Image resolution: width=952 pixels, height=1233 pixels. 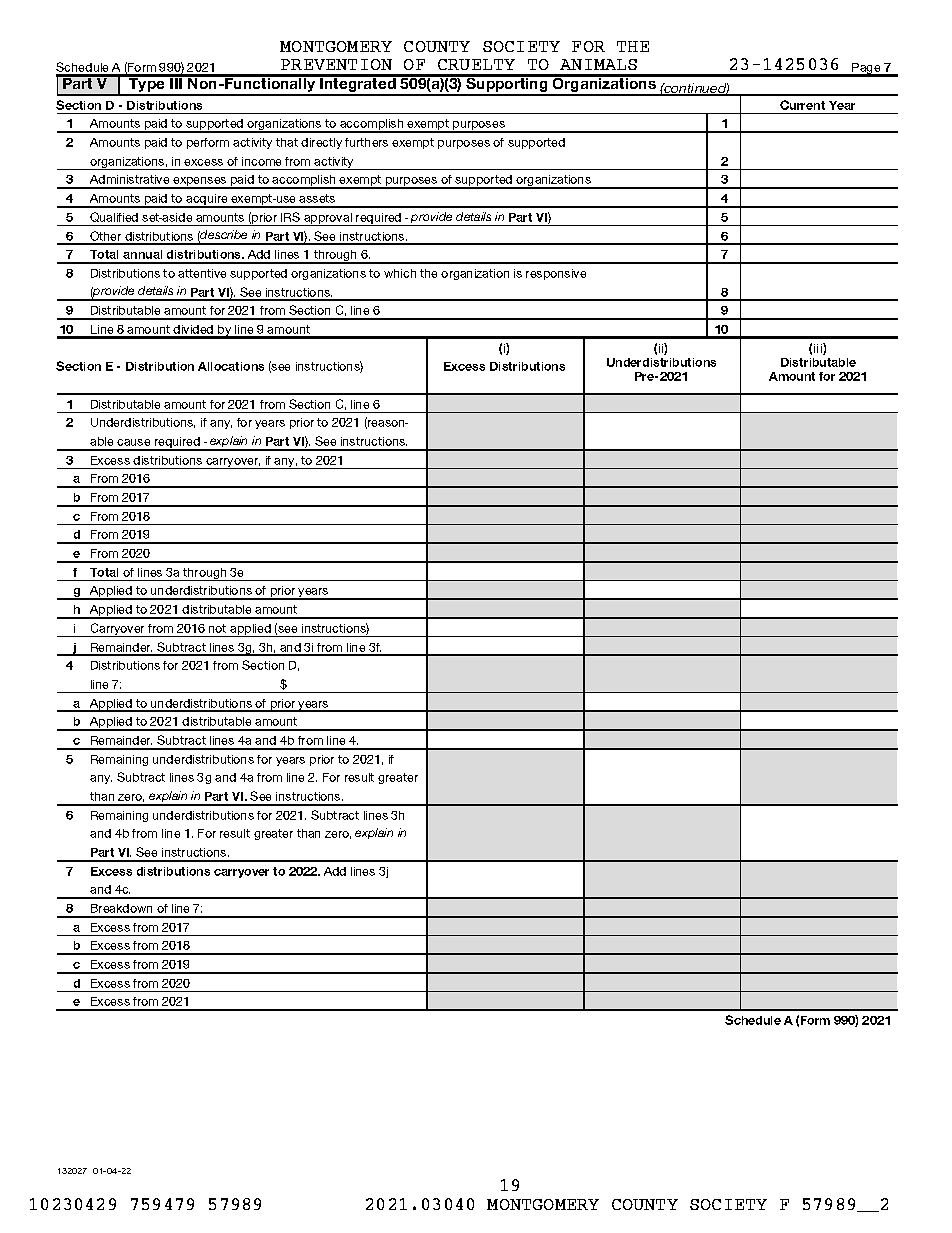 I want to click on responsive, so click(x=556, y=274).
